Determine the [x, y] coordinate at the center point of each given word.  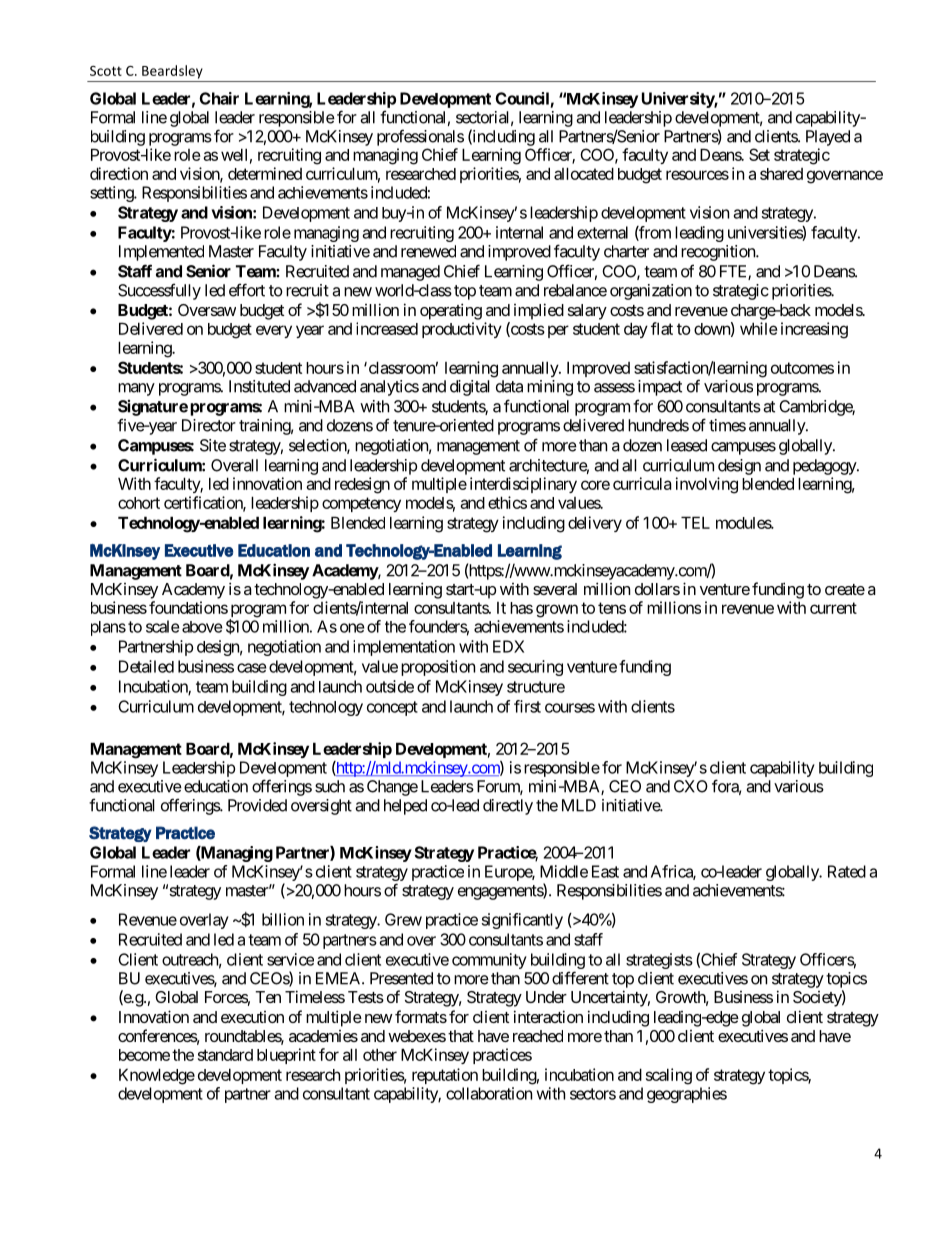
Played [828, 138]
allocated [584, 173]
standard [225, 1055]
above [202, 627]
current [833, 608]
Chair [219, 98]
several [555, 589]
